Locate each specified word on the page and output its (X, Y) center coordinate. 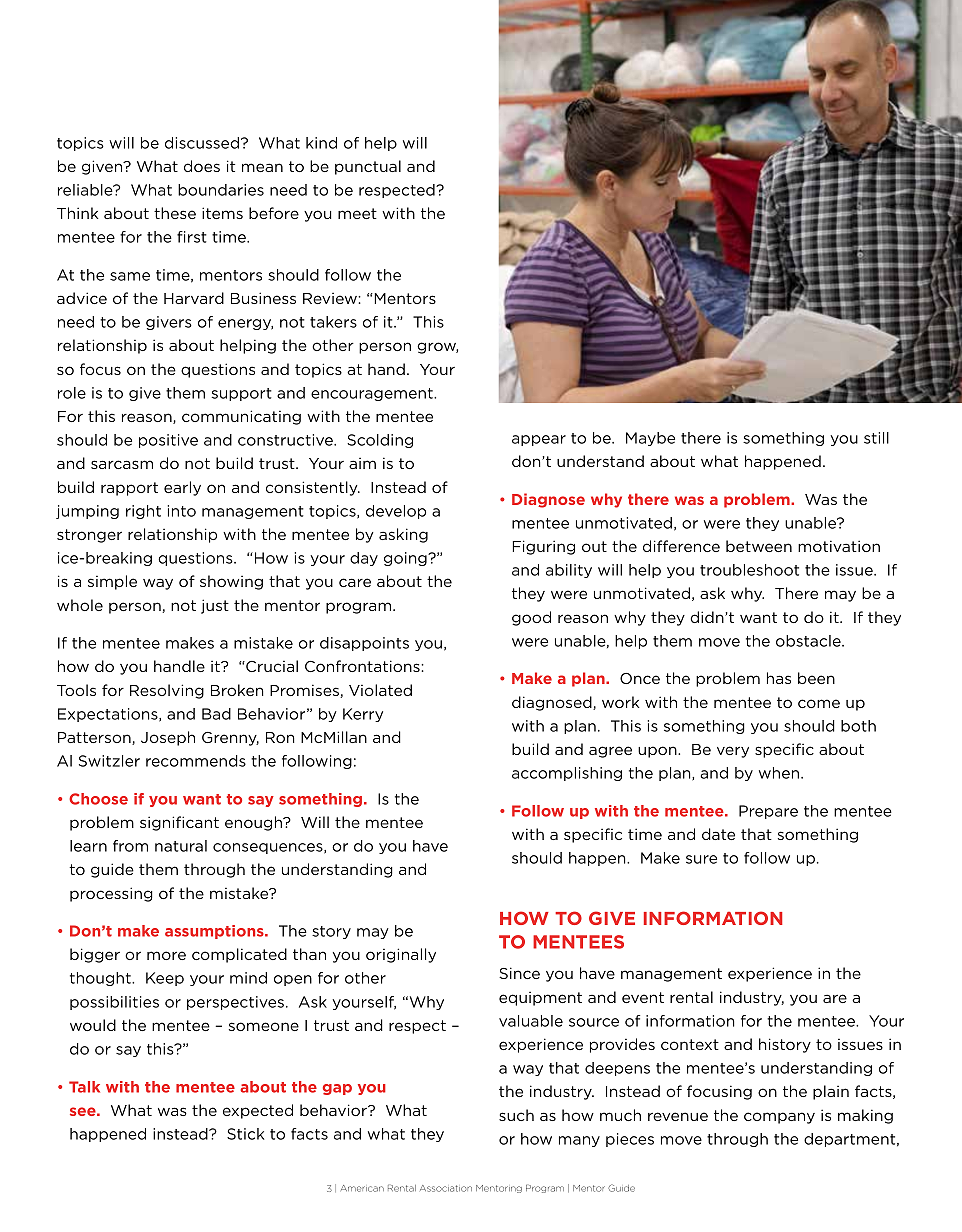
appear (539, 440)
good (531, 618)
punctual (368, 167)
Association (446, 1188)
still (876, 438)
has (779, 678)
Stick (245, 1134)
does (202, 166)
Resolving (167, 691)
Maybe (650, 439)
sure (701, 859)
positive (168, 441)
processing (111, 894)
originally (401, 955)
